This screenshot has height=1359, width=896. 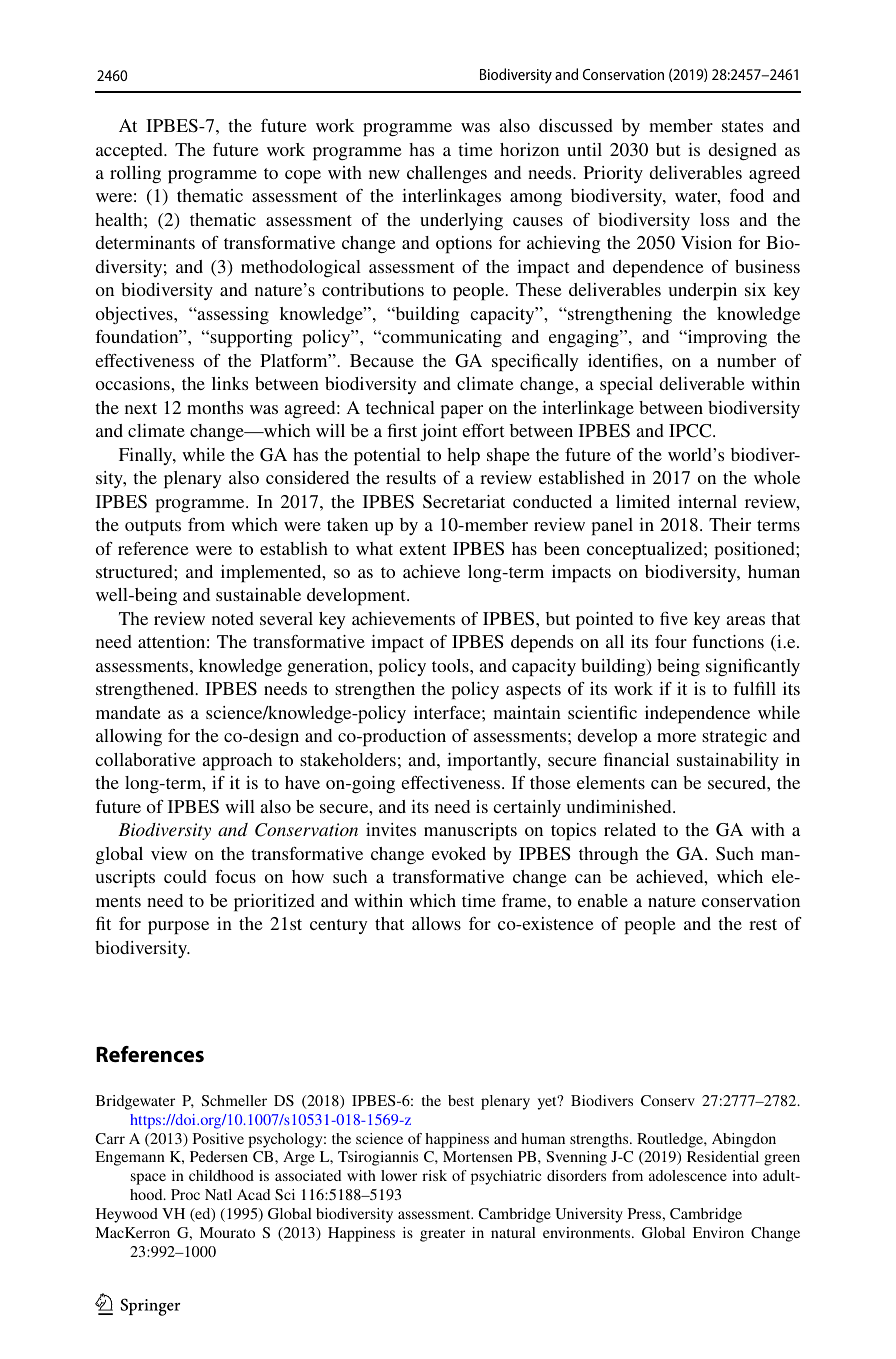 What do you see at coordinates (707, 501) in the screenshot?
I see `internal` at bounding box center [707, 501].
